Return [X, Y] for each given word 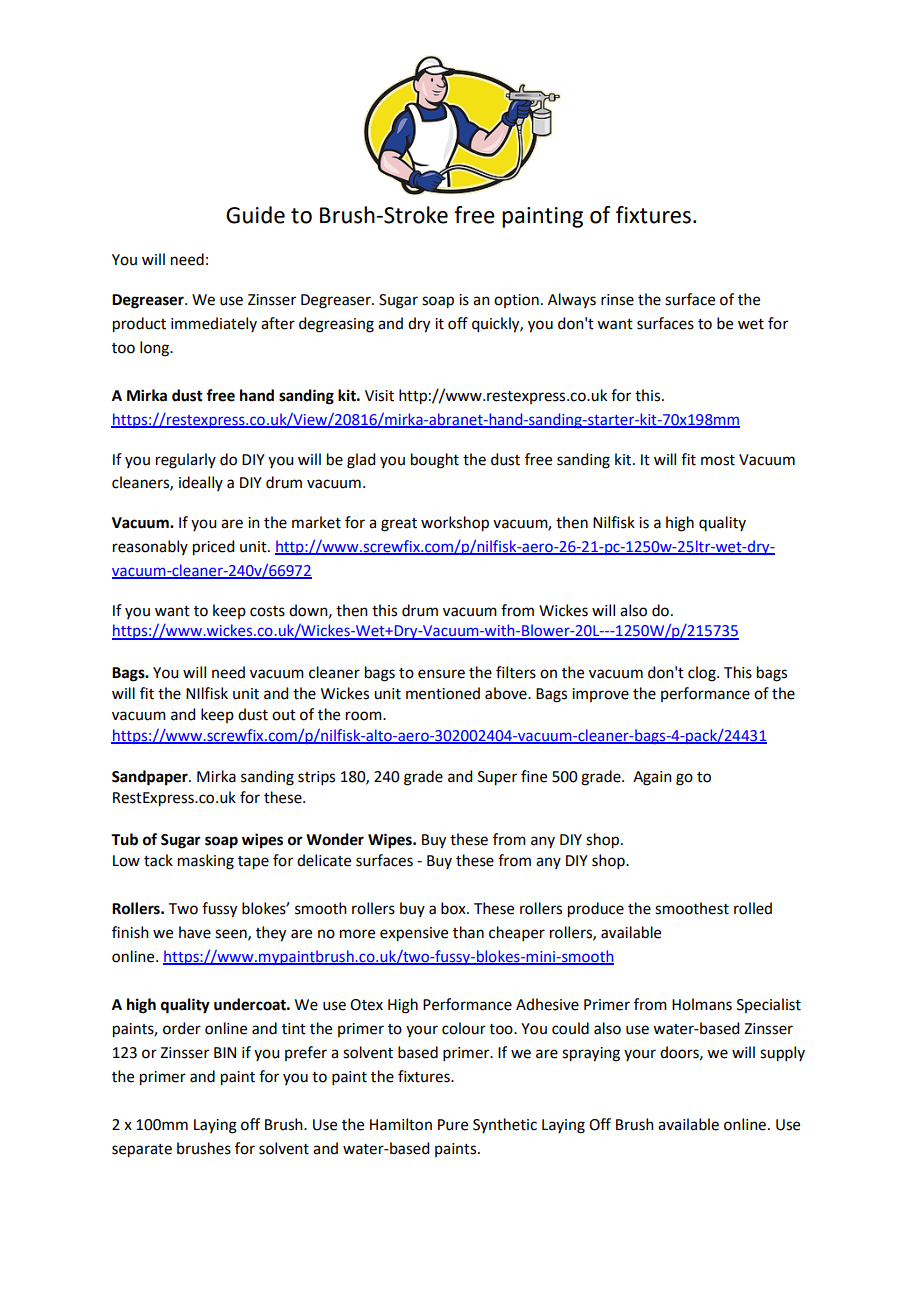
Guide [255, 215]
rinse [617, 300]
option [516, 301]
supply [782, 1054]
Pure [453, 1125]
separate [142, 1151]
